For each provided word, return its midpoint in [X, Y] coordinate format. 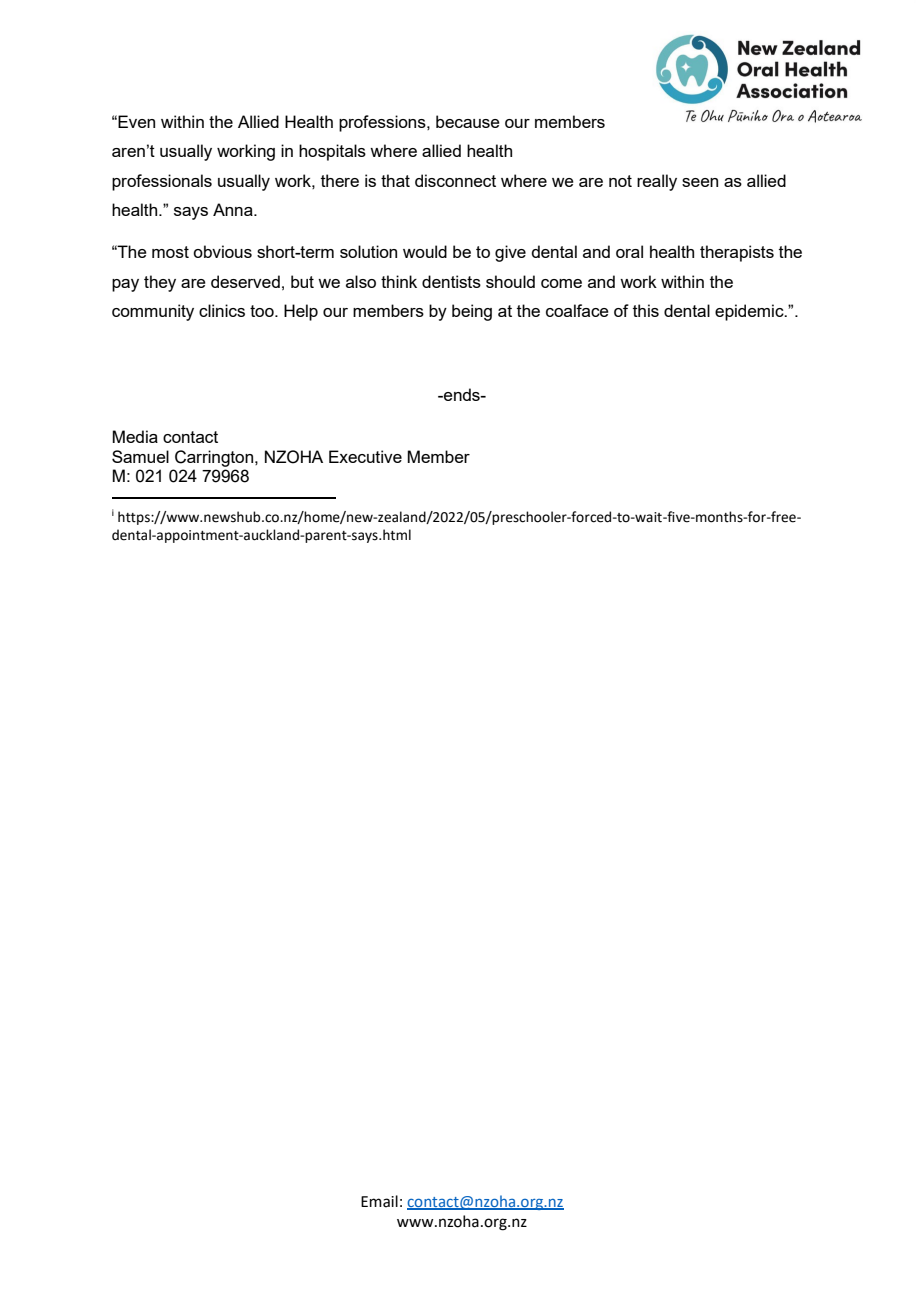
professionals [162, 182]
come [561, 283]
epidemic [750, 312]
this [646, 310]
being [472, 312]
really [657, 182]
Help [301, 312]
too [263, 311]
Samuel [140, 456]
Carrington [215, 458]
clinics [222, 310]
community [153, 312]
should [510, 281]
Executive [365, 456]
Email [379, 1201]
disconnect [455, 180]
